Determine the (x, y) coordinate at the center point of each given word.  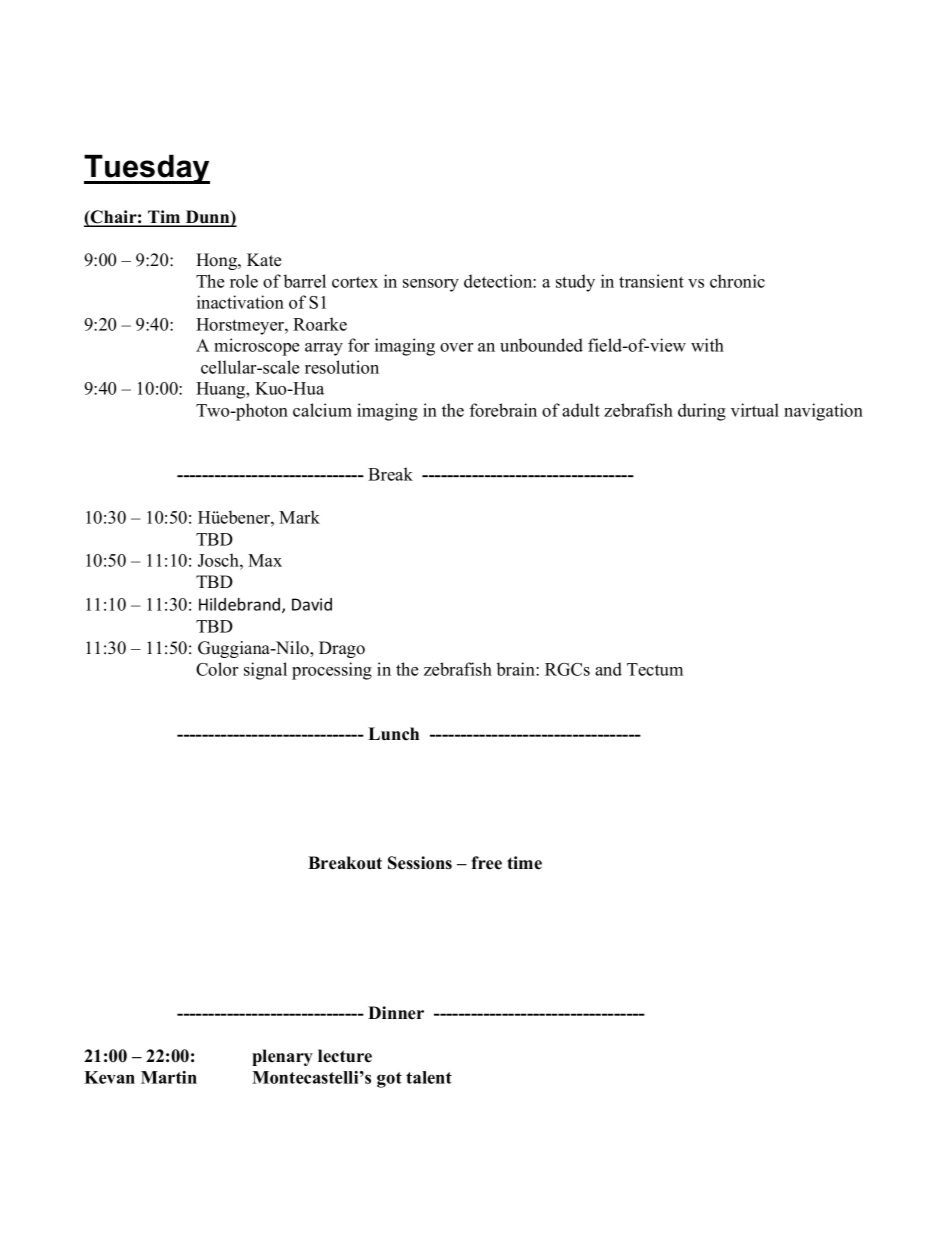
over (456, 347)
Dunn (207, 218)
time (524, 863)
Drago (342, 649)
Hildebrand (241, 605)
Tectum (655, 669)
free (486, 863)
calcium (322, 410)
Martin (169, 1077)
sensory (431, 285)
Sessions (420, 863)
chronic (737, 281)
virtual (755, 410)
